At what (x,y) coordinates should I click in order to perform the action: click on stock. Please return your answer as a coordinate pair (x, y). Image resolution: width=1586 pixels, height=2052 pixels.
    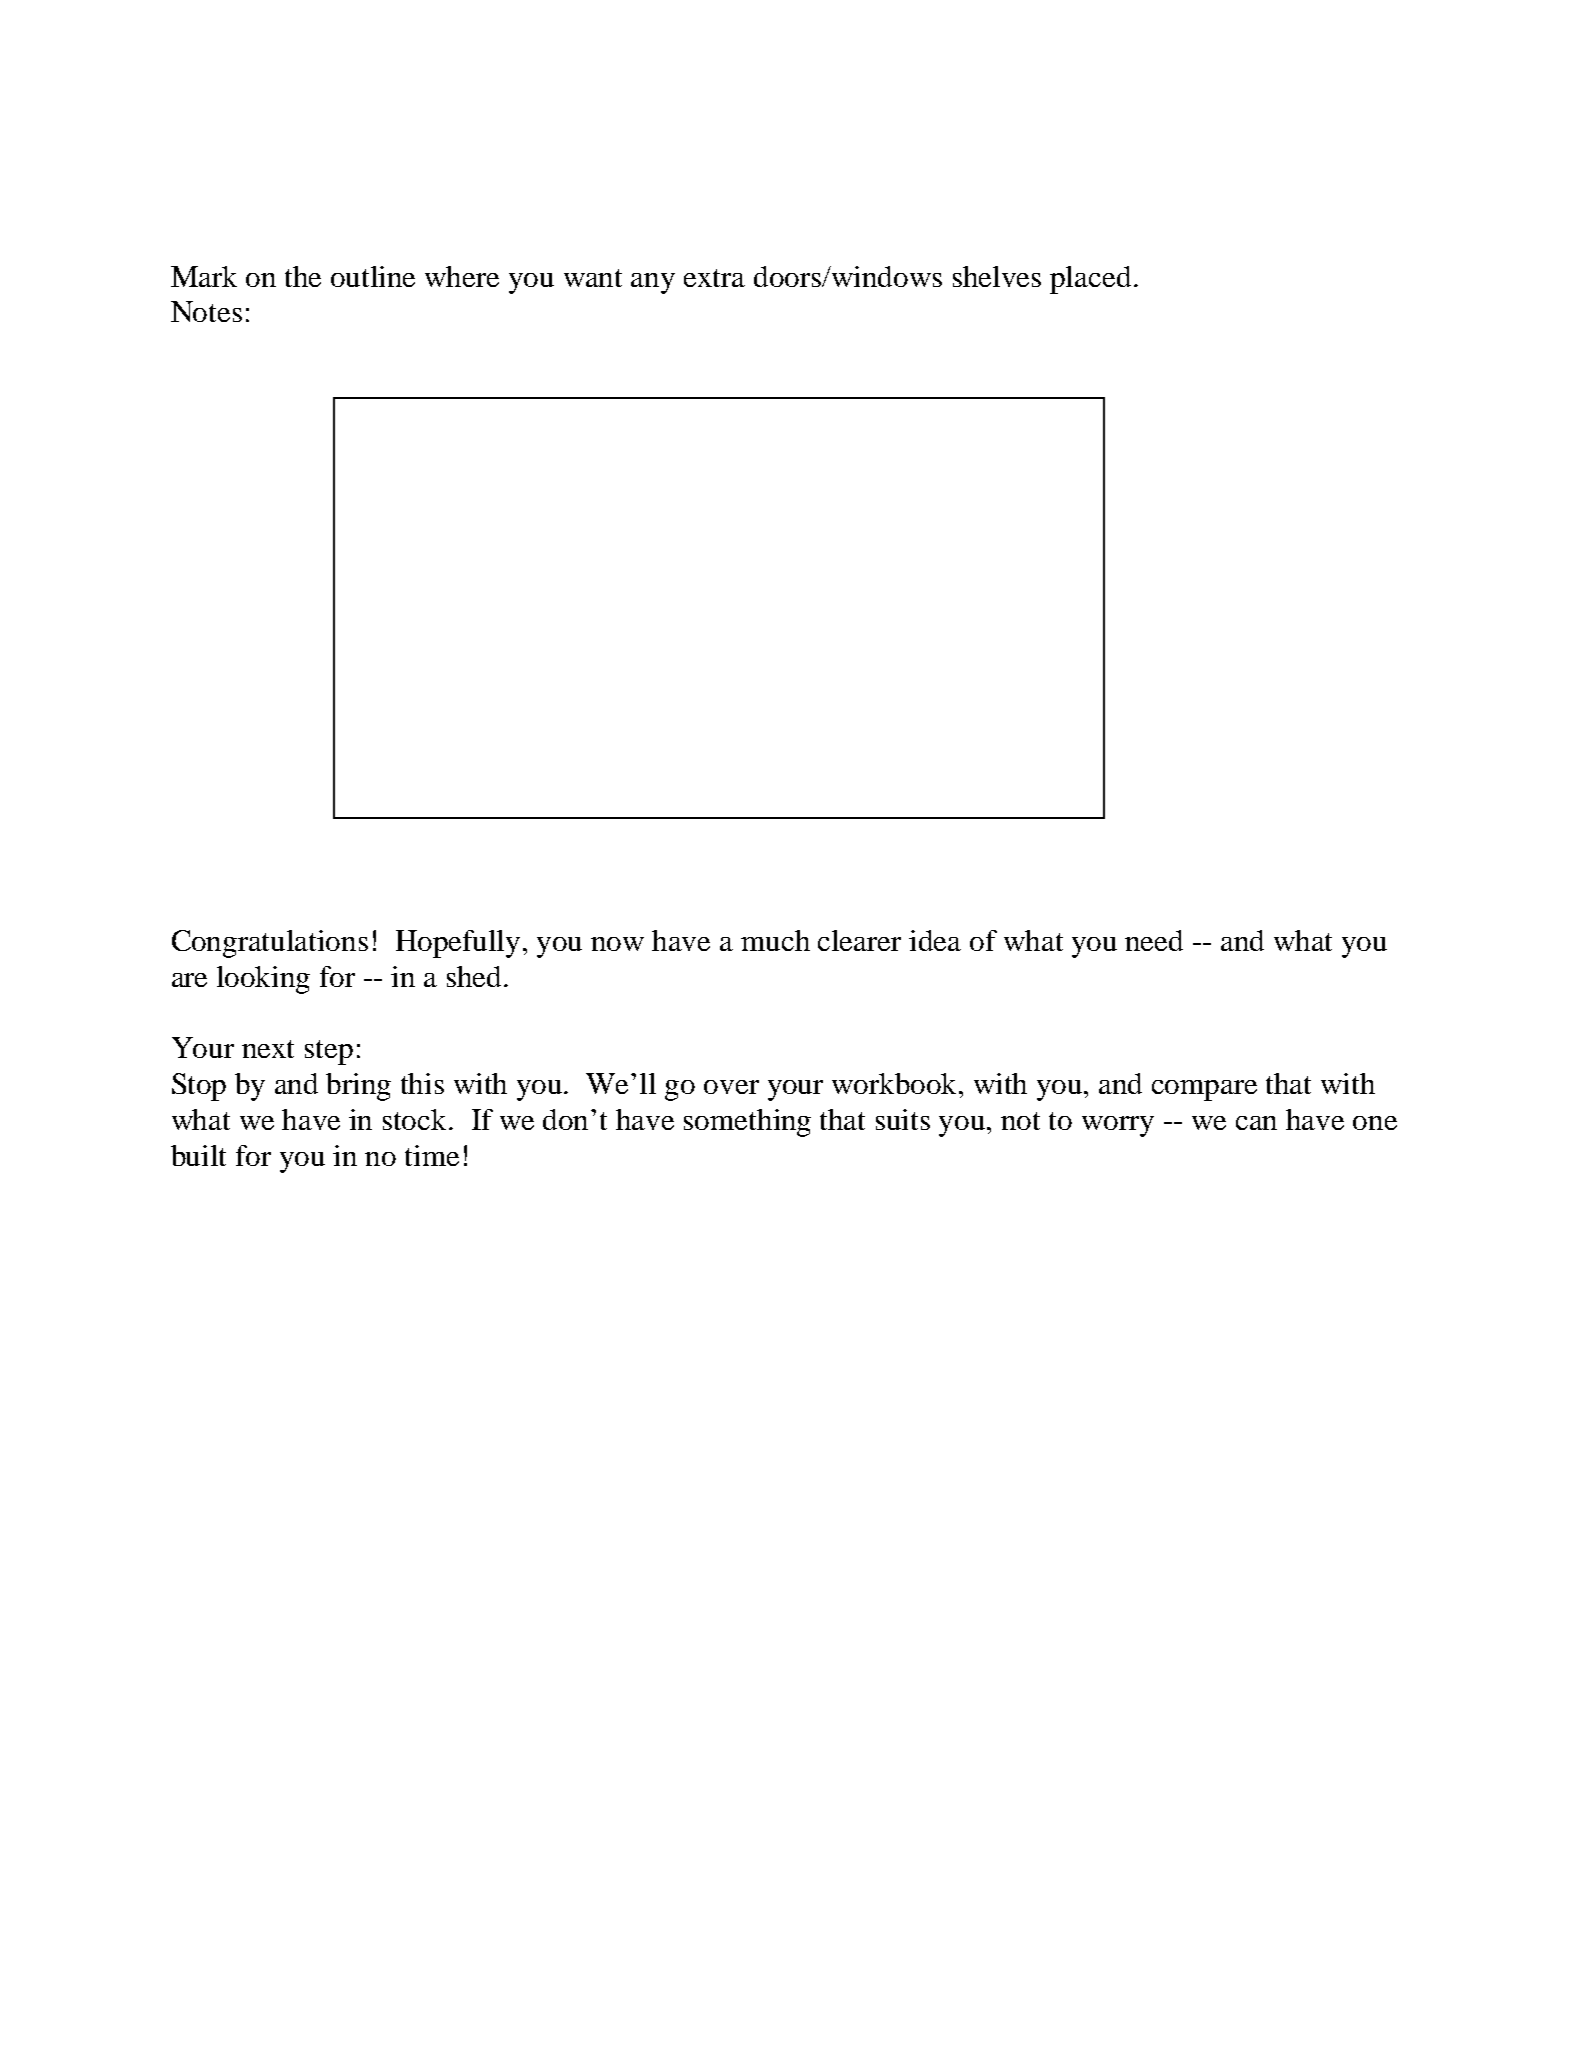
    Looking at the image, I should click on (416, 1119).
